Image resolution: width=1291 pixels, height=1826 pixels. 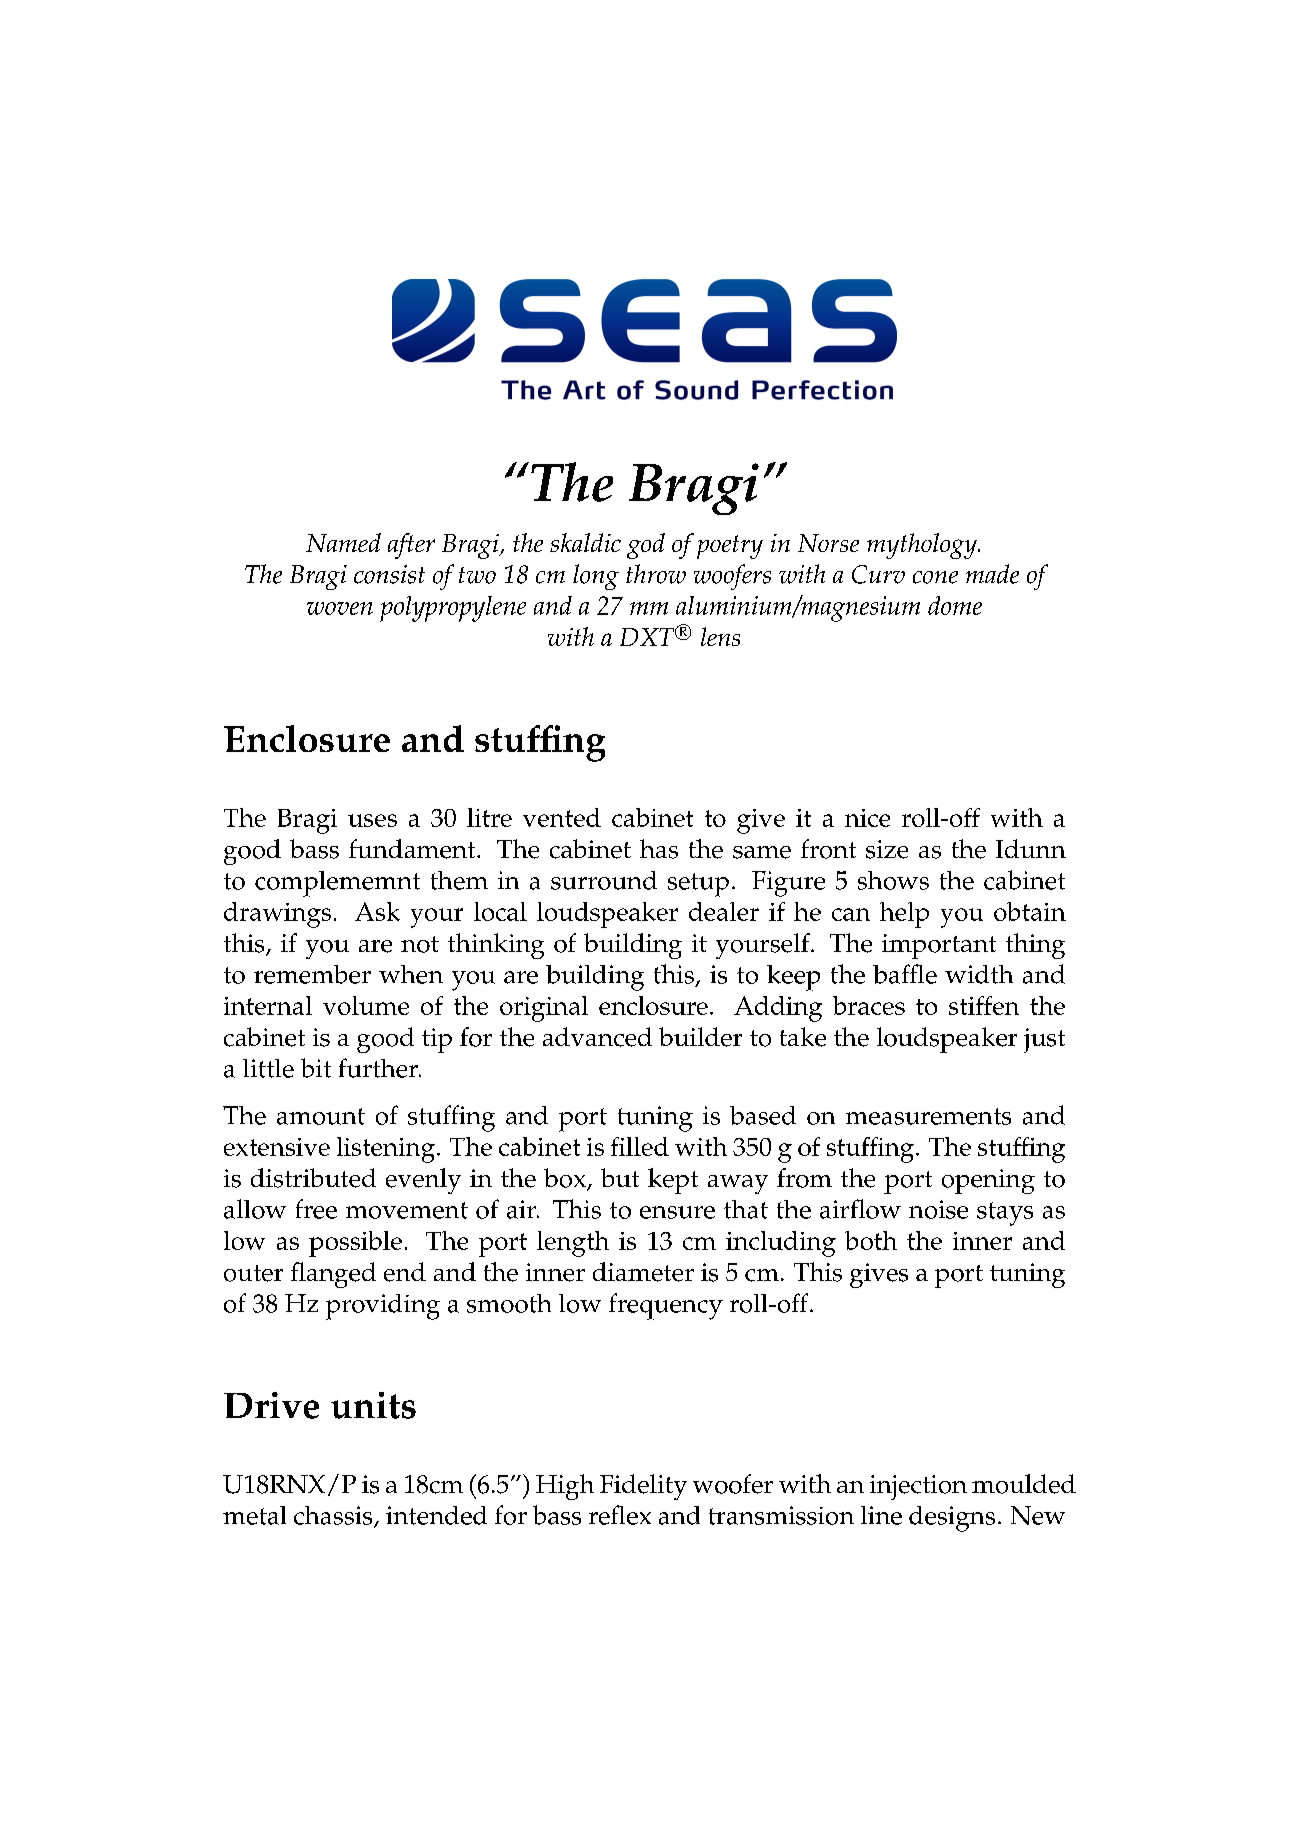 What do you see at coordinates (643, 1272) in the page?
I see `diameter` at bounding box center [643, 1272].
